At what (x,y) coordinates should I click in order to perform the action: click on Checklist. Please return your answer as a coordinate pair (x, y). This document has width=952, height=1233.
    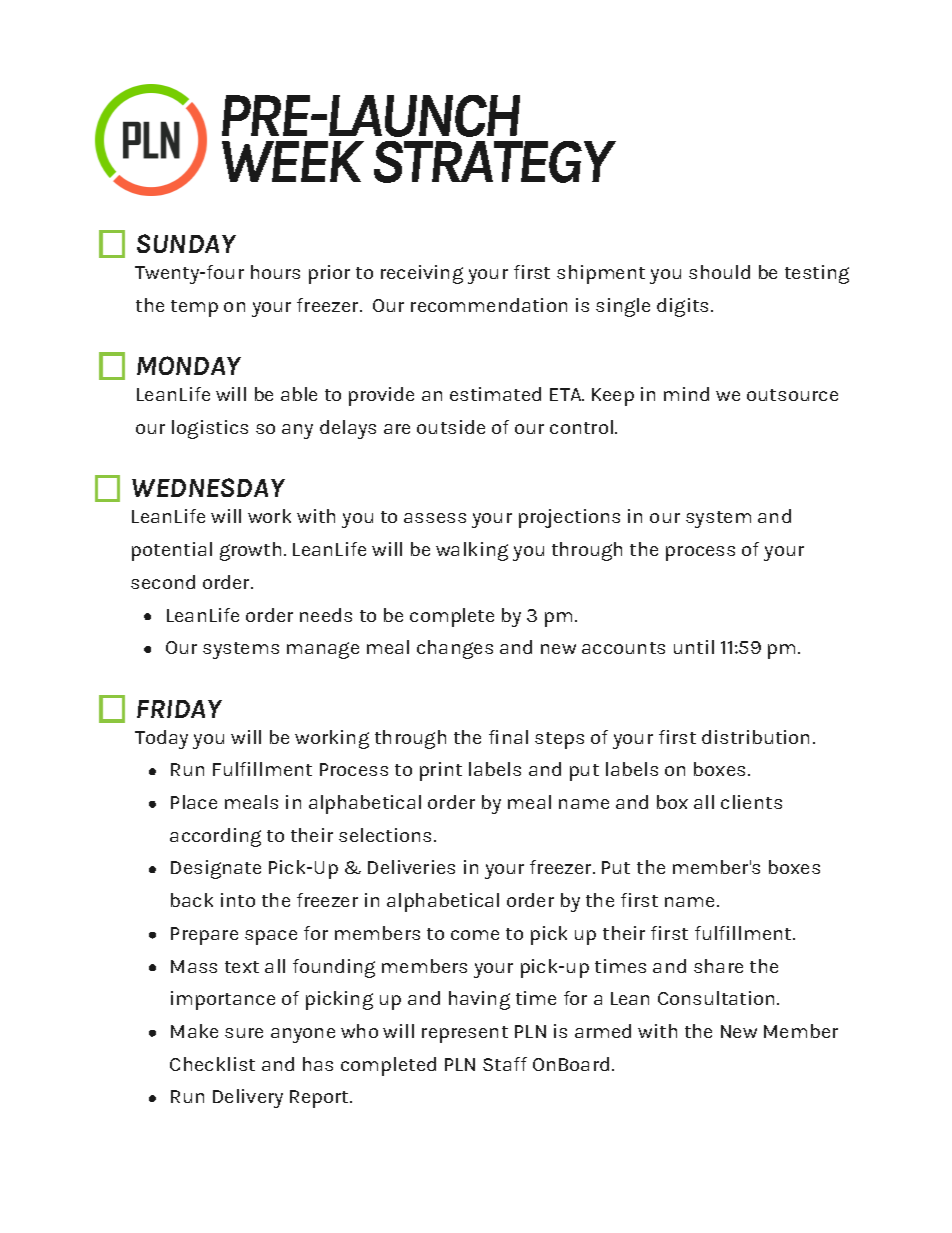
    Looking at the image, I should click on (212, 1064).
